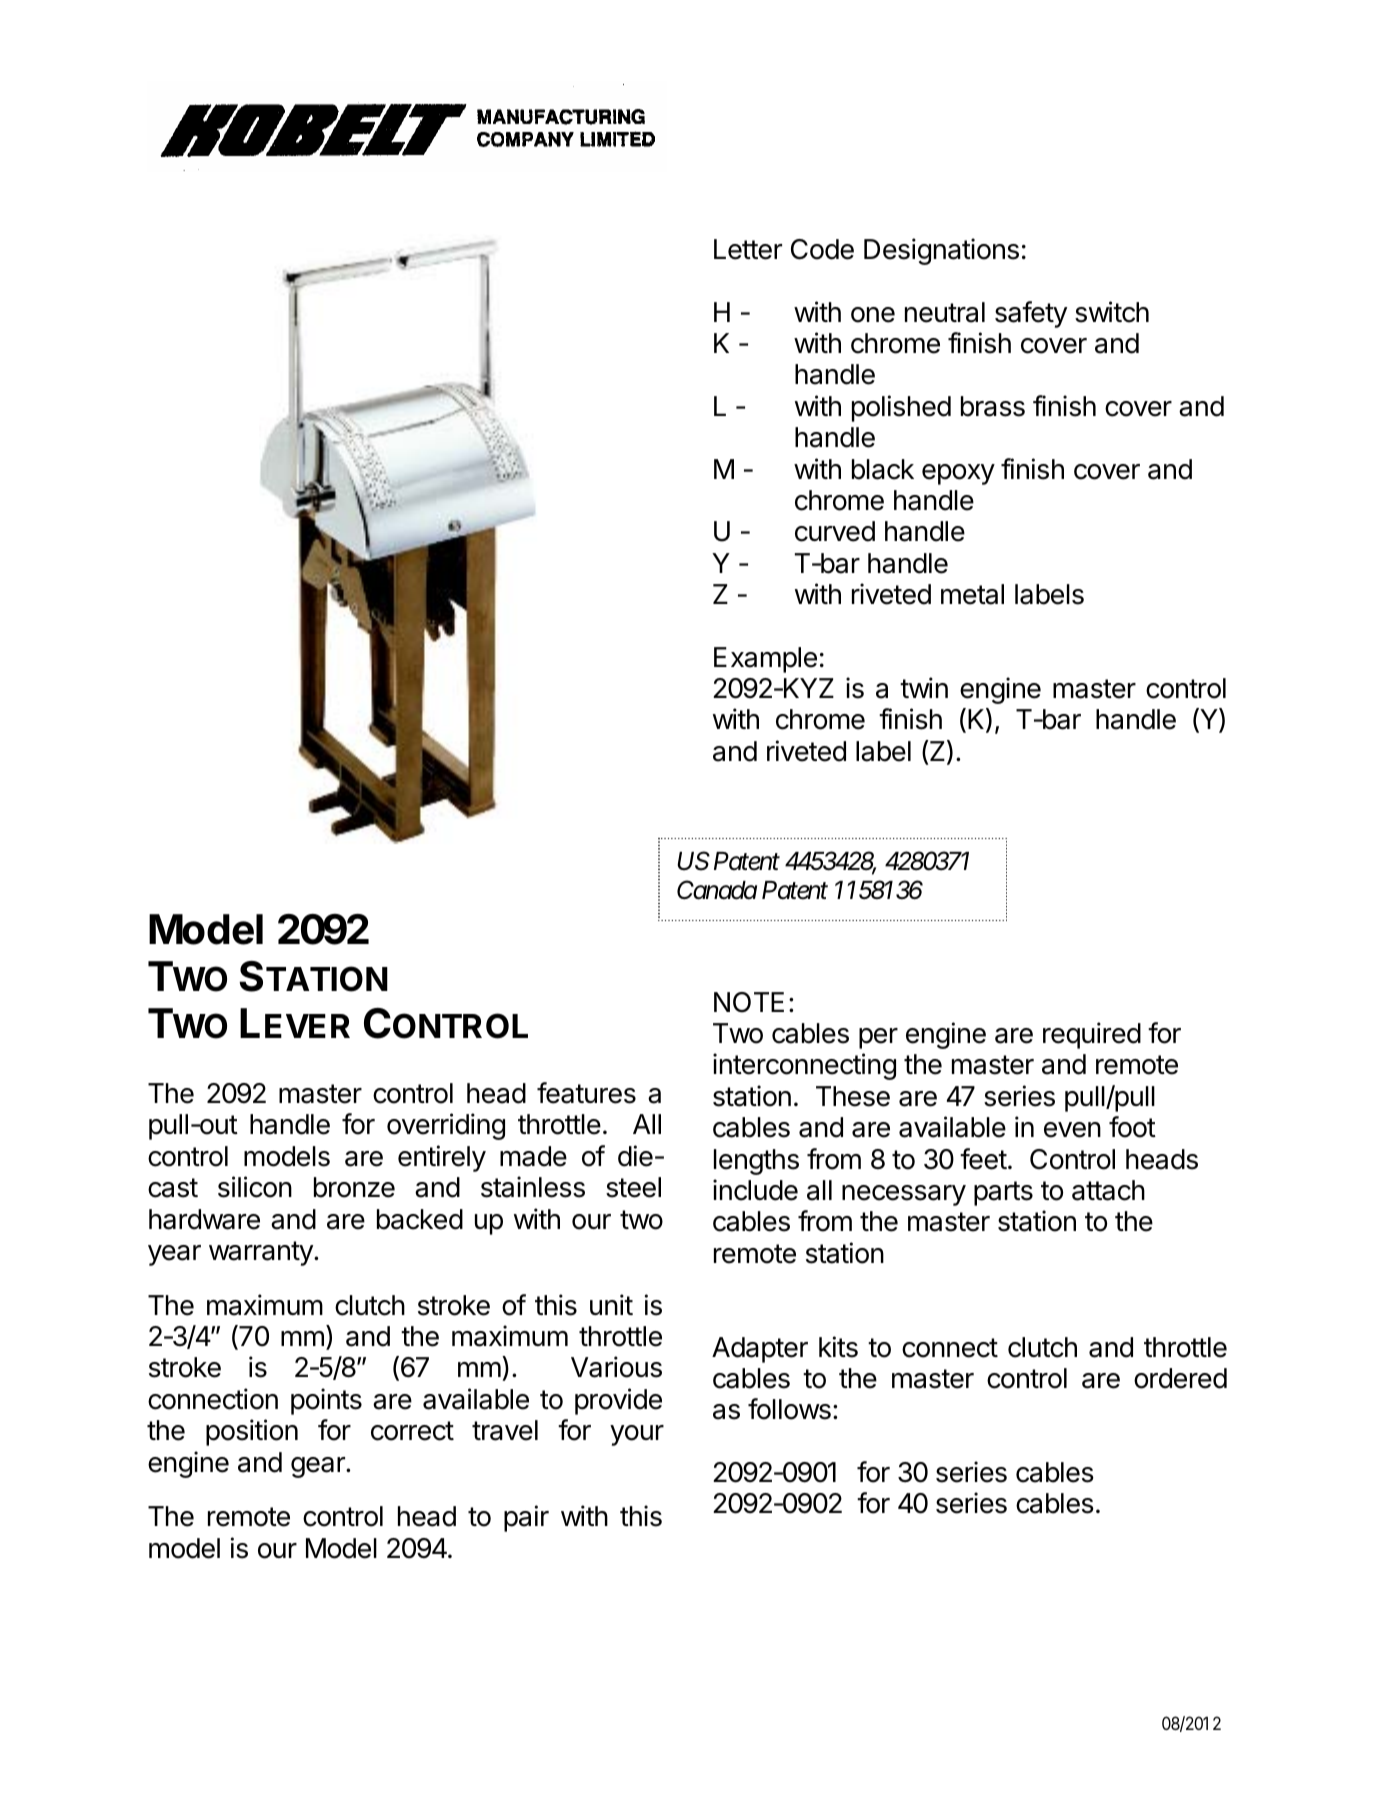  What do you see at coordinates (637, 1435) in the page?
I see `your` at bounding box center [637, 1435].
